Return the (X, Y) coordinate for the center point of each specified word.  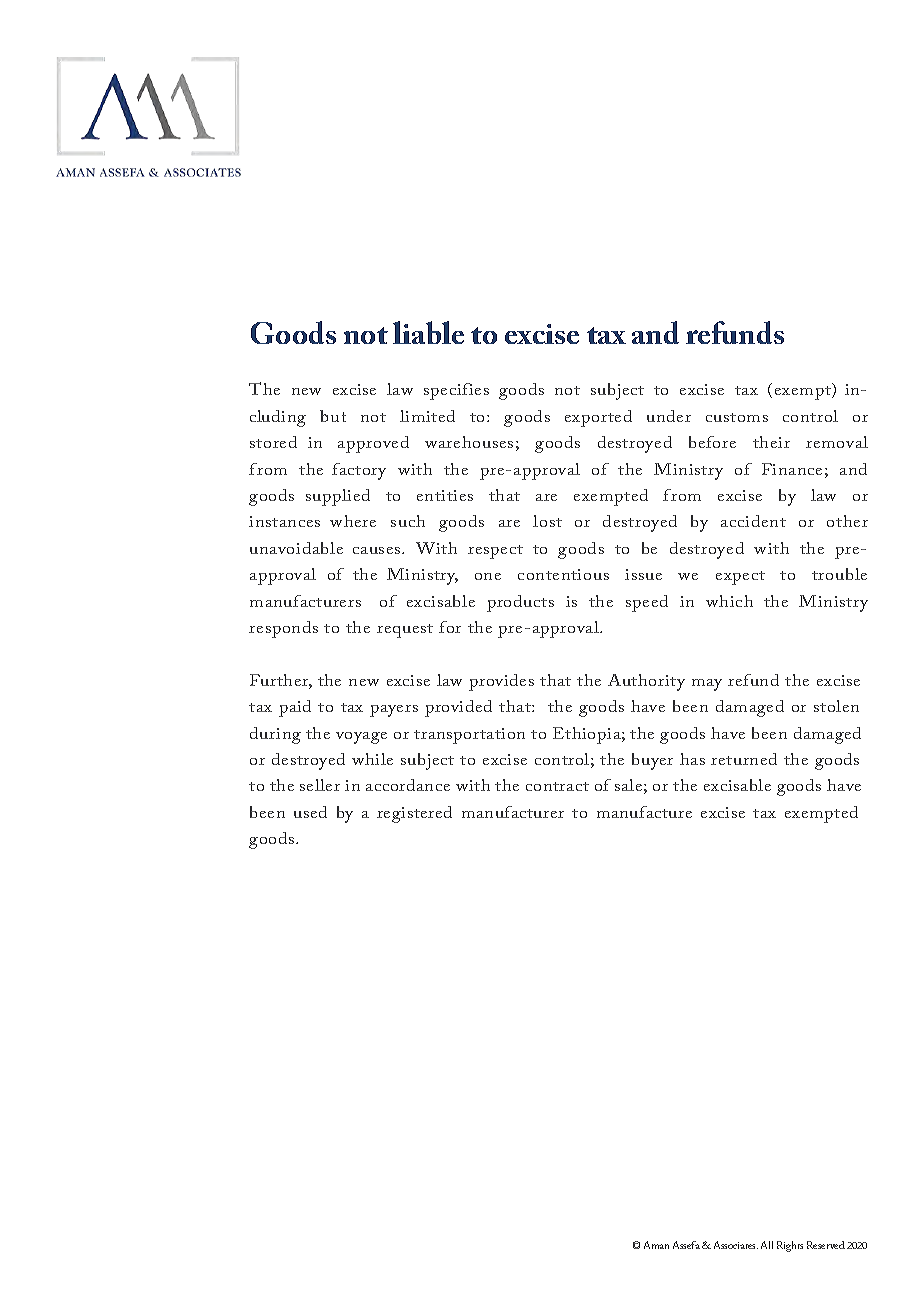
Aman (656, 1245)
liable (428, 332)
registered (414, 814)
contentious (563, 574)
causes (378, 550)
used (310, 812)
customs (737, 417)
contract (557, 786)
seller (320, 785)
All (767, 1245)
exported (598, 418)
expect (740, 578)
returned (744, 759)
